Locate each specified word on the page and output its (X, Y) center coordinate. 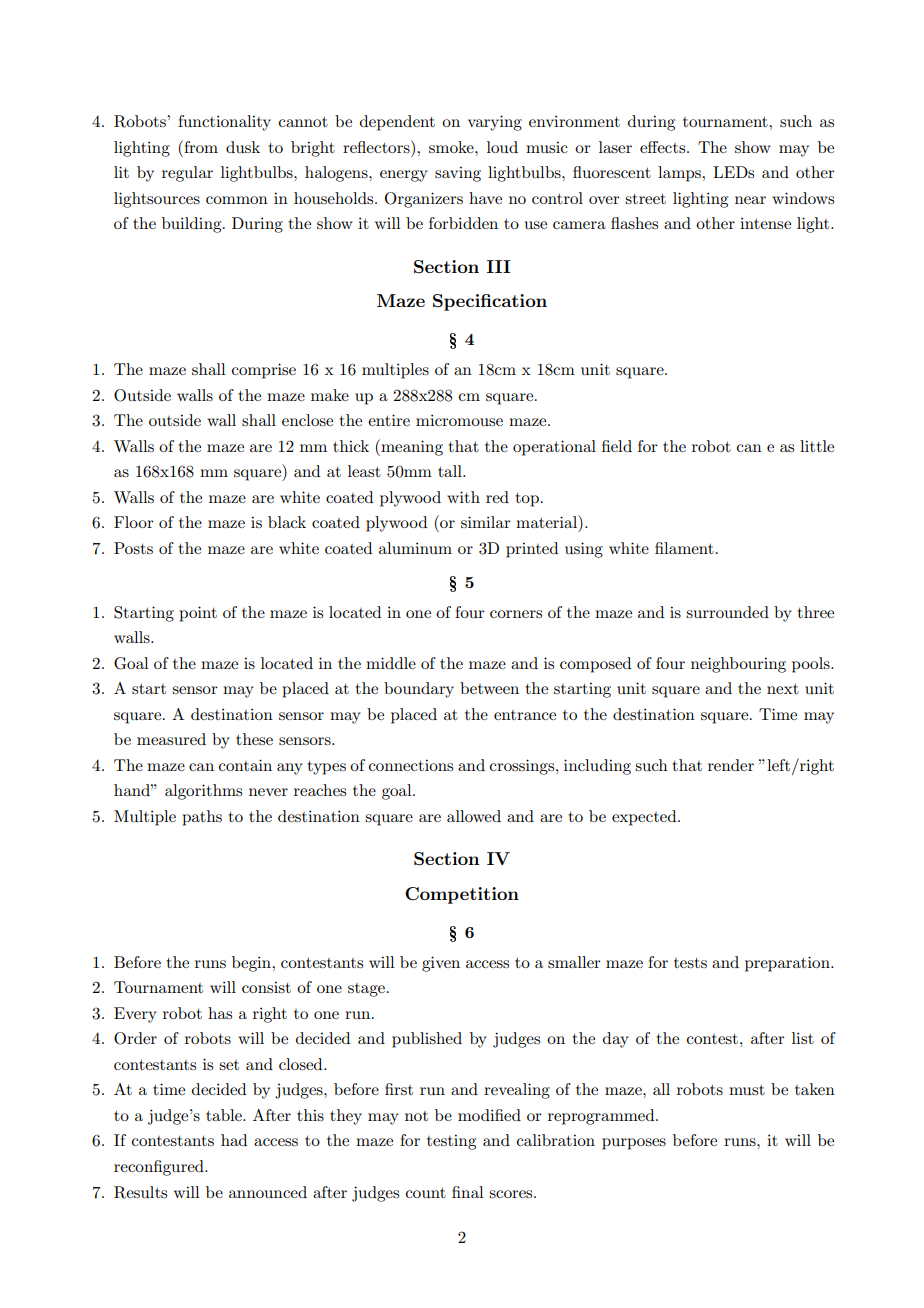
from (200, 146)
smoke (452, 147)
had (234, 1140)
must (747, 1090)
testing (451, 1142)
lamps (681, 174)
